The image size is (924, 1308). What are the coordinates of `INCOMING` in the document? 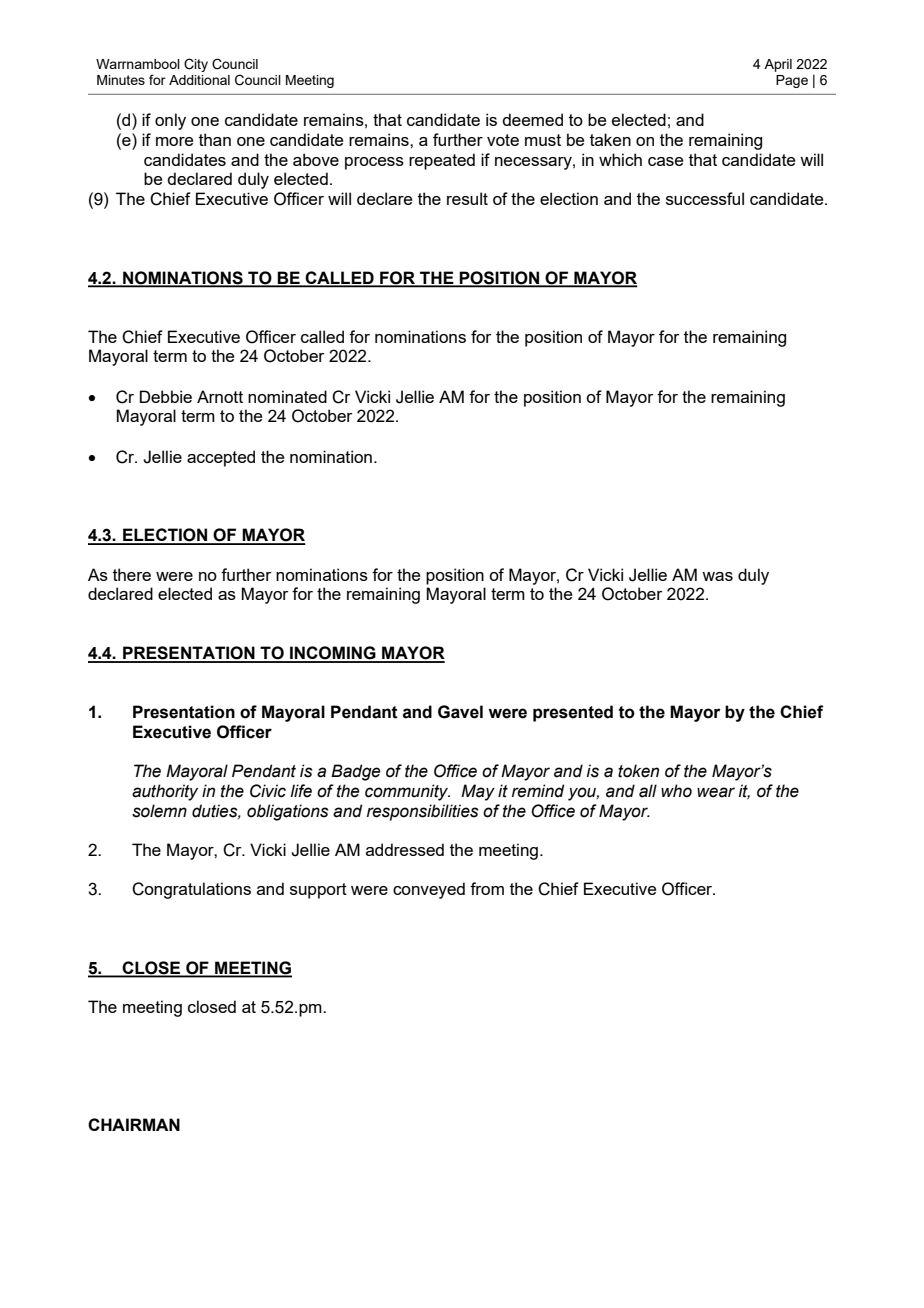 It's located at (333, 654).
